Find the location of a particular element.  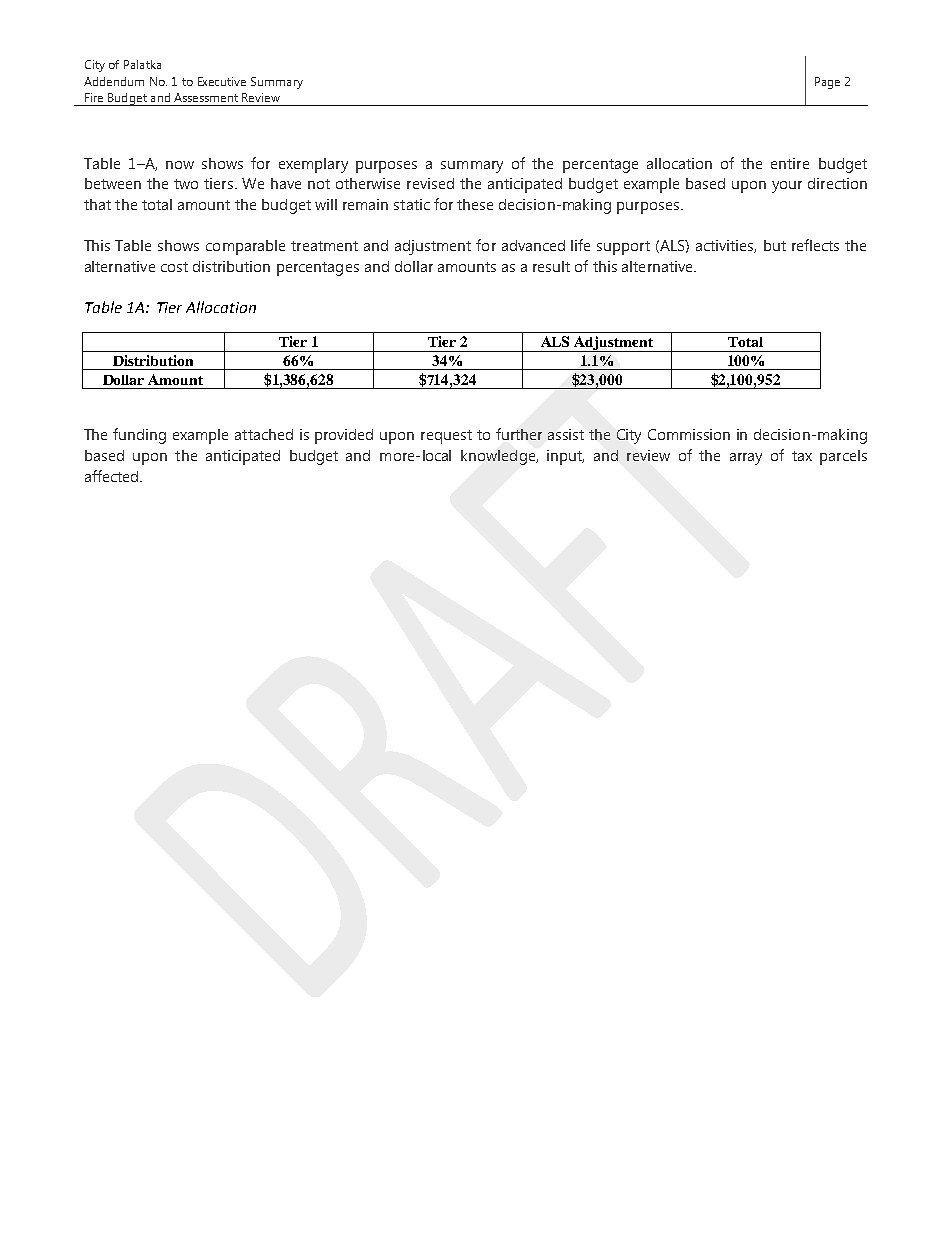

affected is located at coordinates (113, 476).
